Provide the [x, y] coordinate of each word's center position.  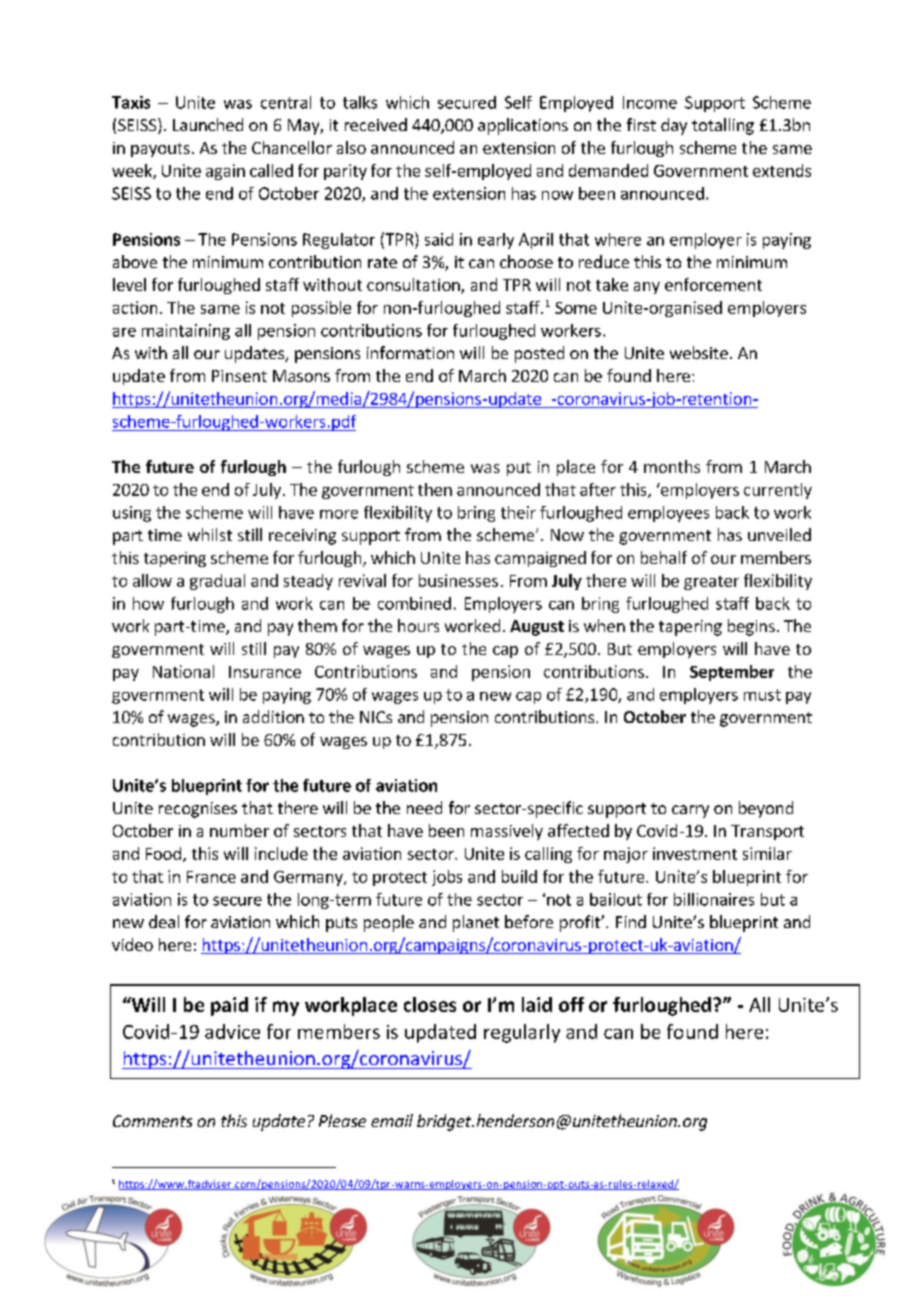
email [392, 1120]
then [435, 489]
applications [523, 126]
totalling [723, 126]
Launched [208, 124]
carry [690, 811]
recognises [198, 810]
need [424, 807]
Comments [152, 1121]
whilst [210, 534]
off [571, 1004]
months [672, 466]
